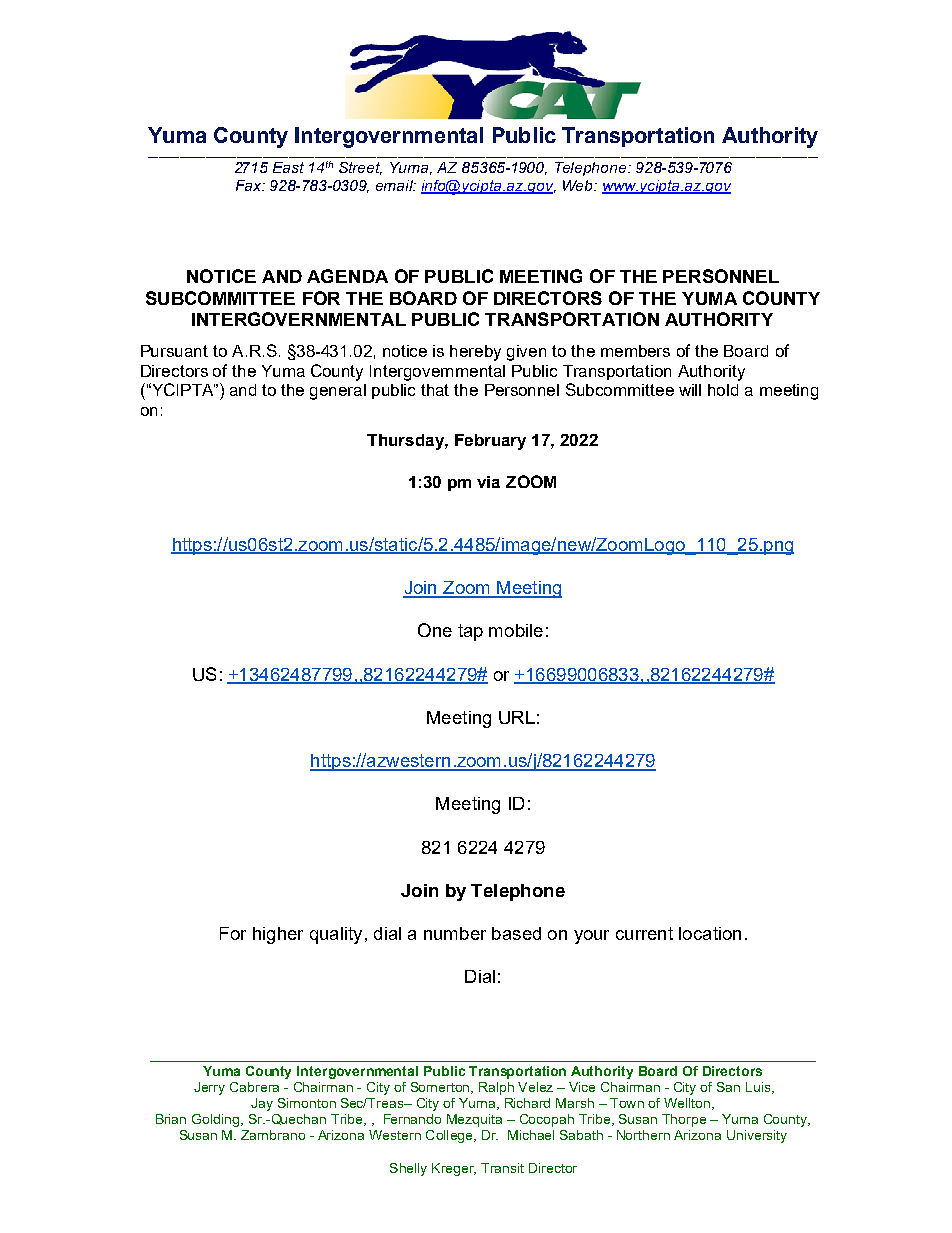 The image size is (952, 1233). What do you see at coordinates (455, 933) in the screenshot?
I see `number` at bounding box center [455, 933].
